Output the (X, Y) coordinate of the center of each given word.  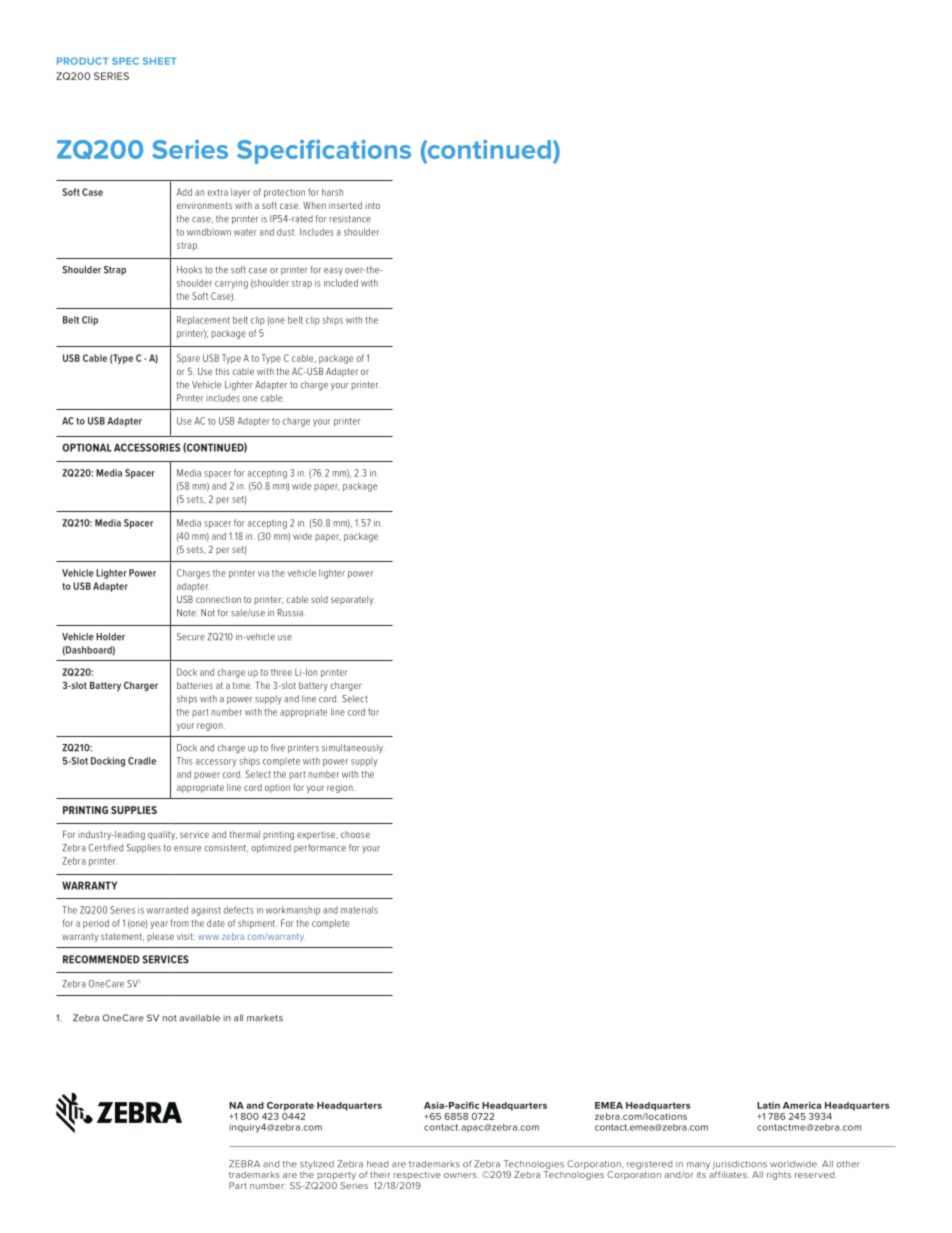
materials (359, 910)
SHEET (160, 61)
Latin (768, 1105)
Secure (191, 637)
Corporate (290, 1106)
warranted (167, 910)
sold (319, 599)
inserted (345, 205)
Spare (188, 359)
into (372, 205)
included (341, 283)
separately (353, 600)
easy (333, 272)
